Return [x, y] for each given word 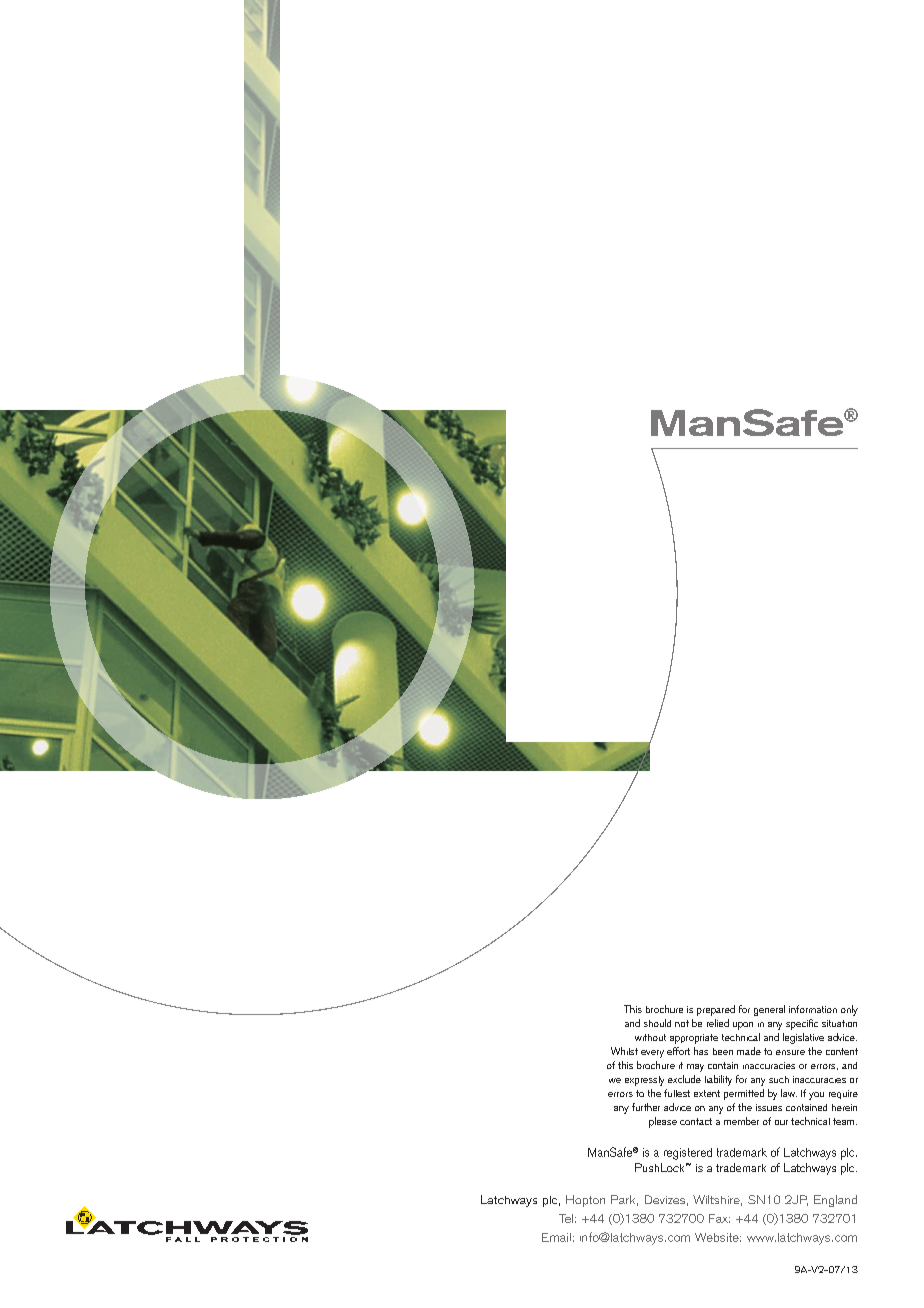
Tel [566, 1218]
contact [696, 1121]
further [646, 1107]
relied [718, 1023]
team [845, 1121]
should [657, 1023]
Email [556, 1237]
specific [802, 1024]
